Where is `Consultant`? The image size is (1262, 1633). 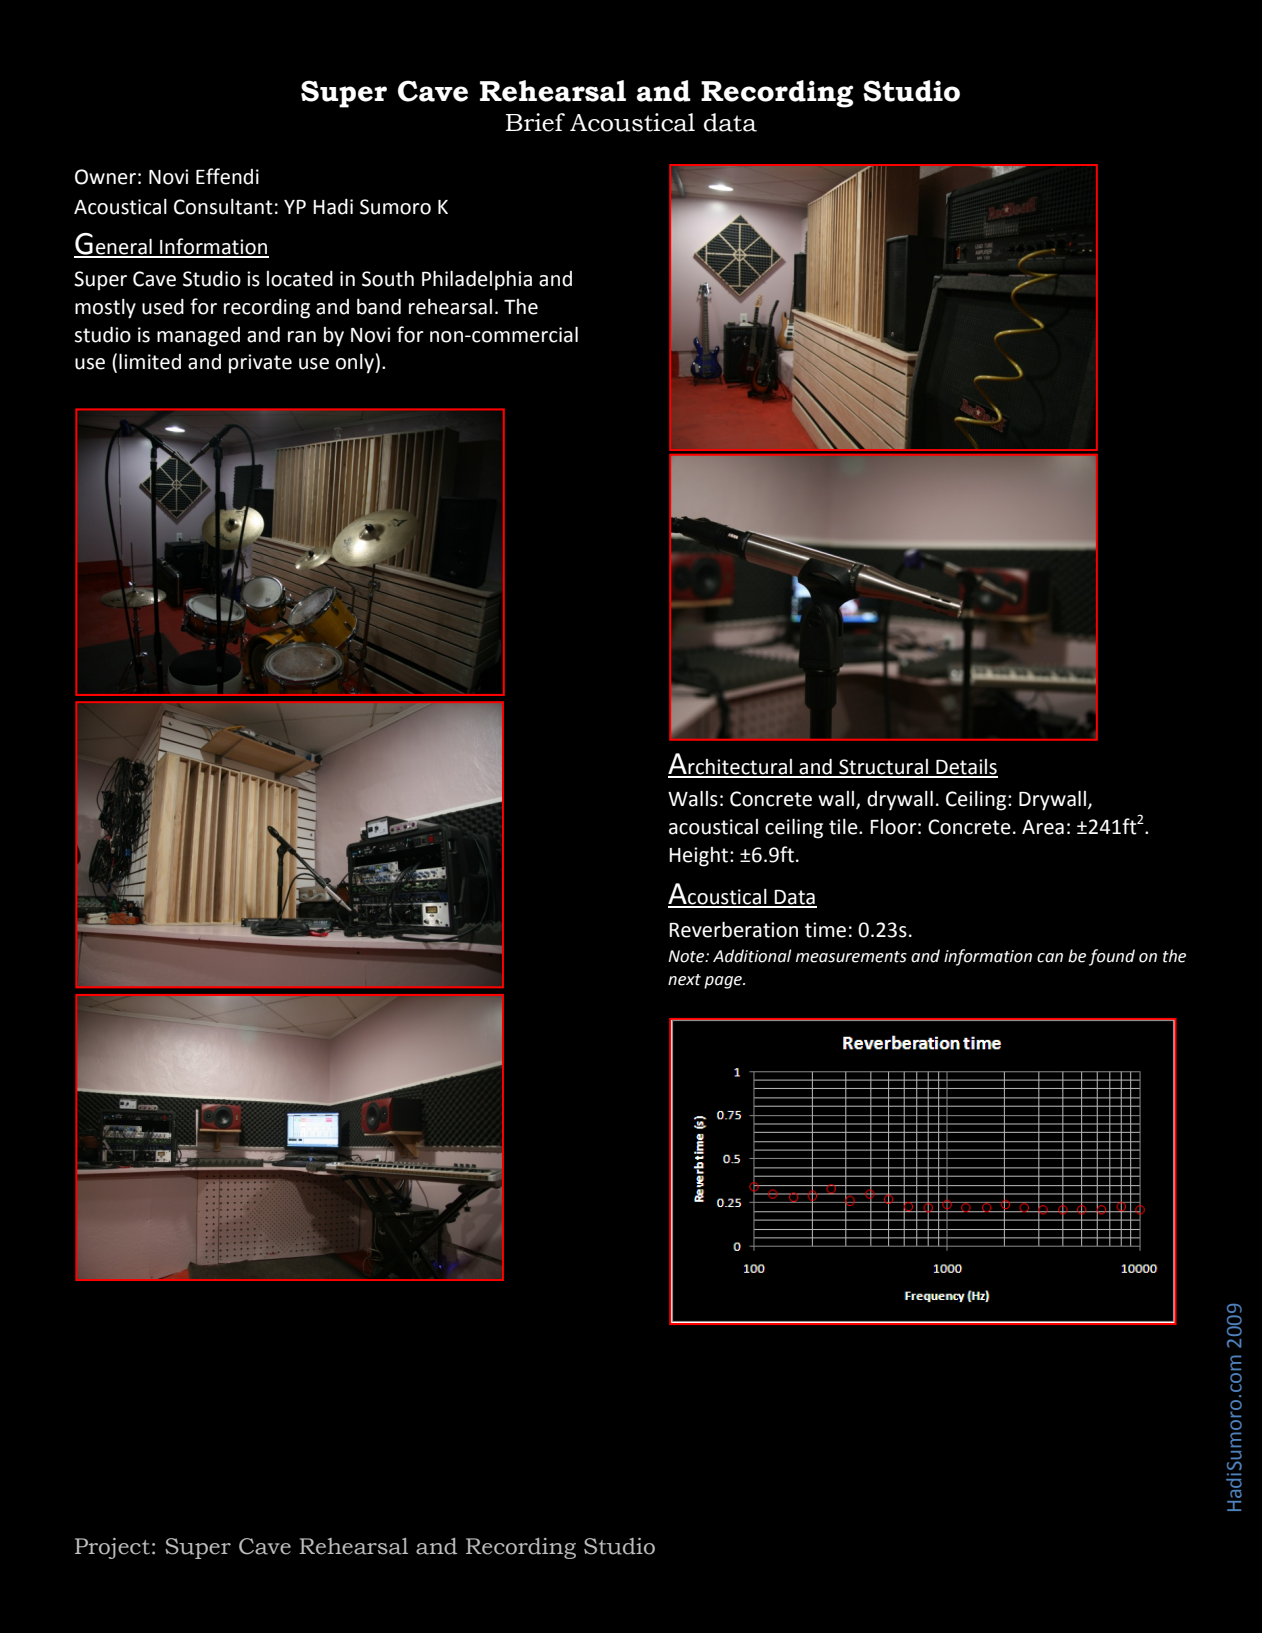 Consultant is located at coordinates (223, 207).
